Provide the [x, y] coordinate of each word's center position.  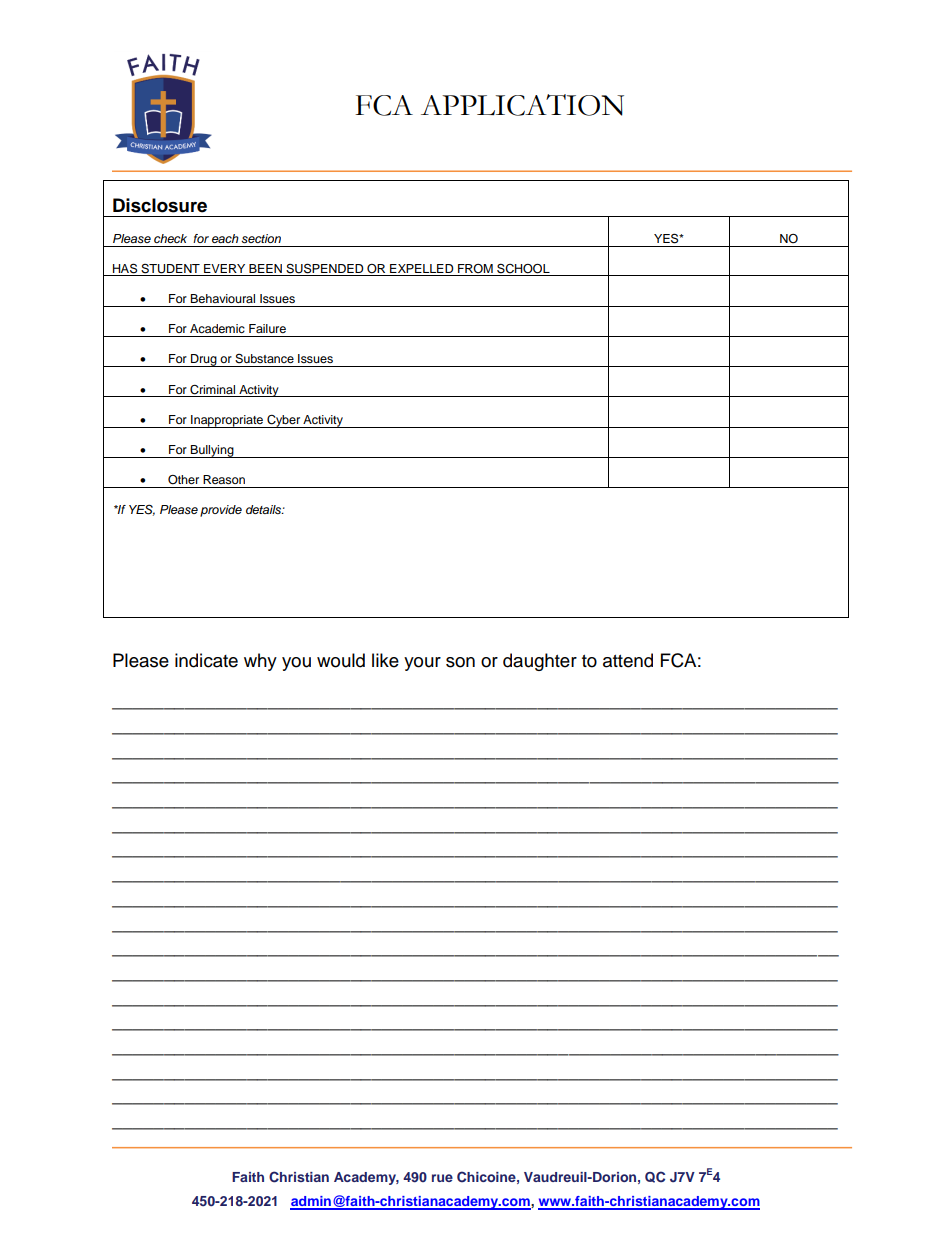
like [385, 660]
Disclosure [160, 205]
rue [442, 1178]
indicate [206, 660]
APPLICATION [522, 105]
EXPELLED [422, 268]
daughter [540, 662]
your [422, 664]
